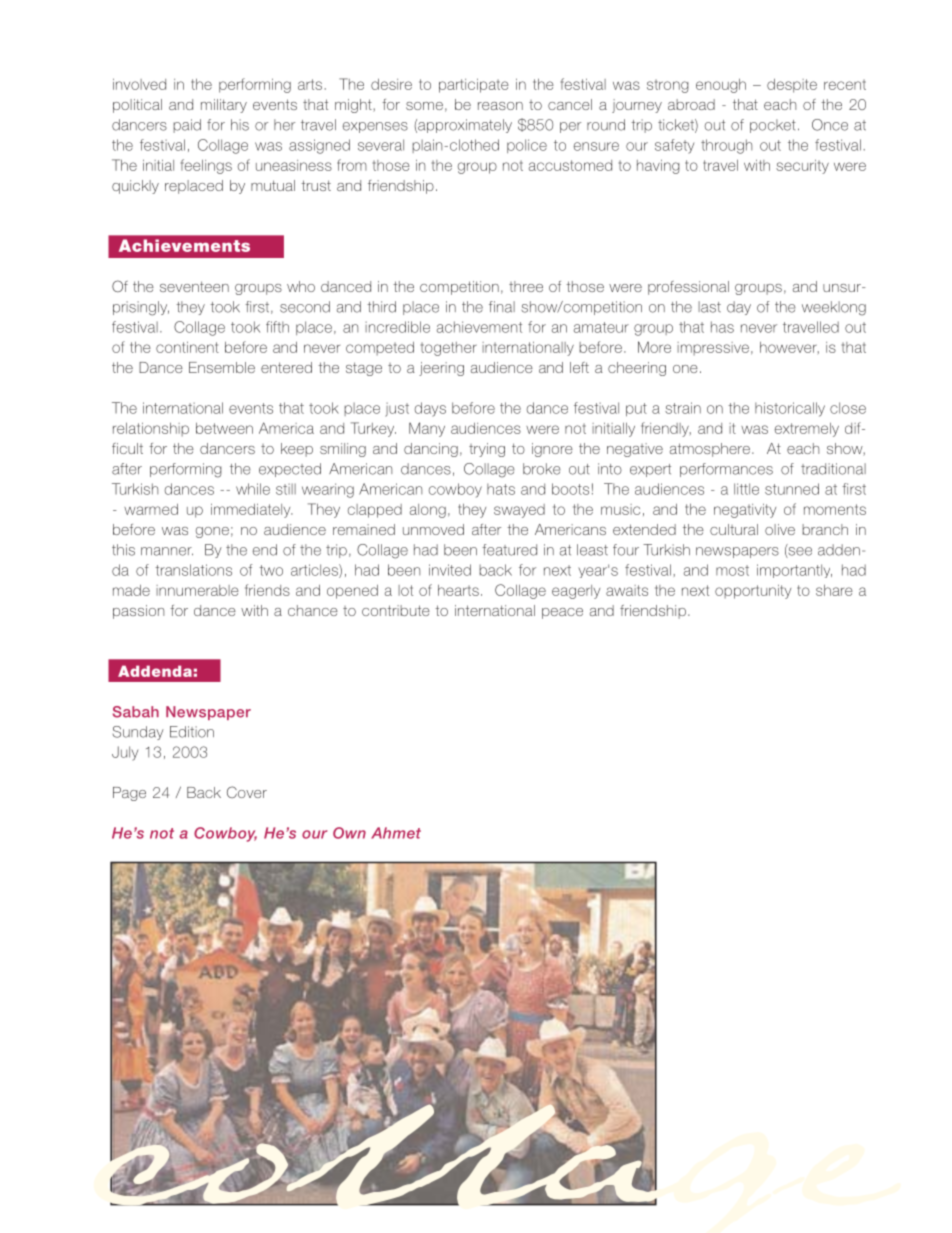  Describe the element at coordinates (396, 833) in the page. I see `Ahmet` at that location.
